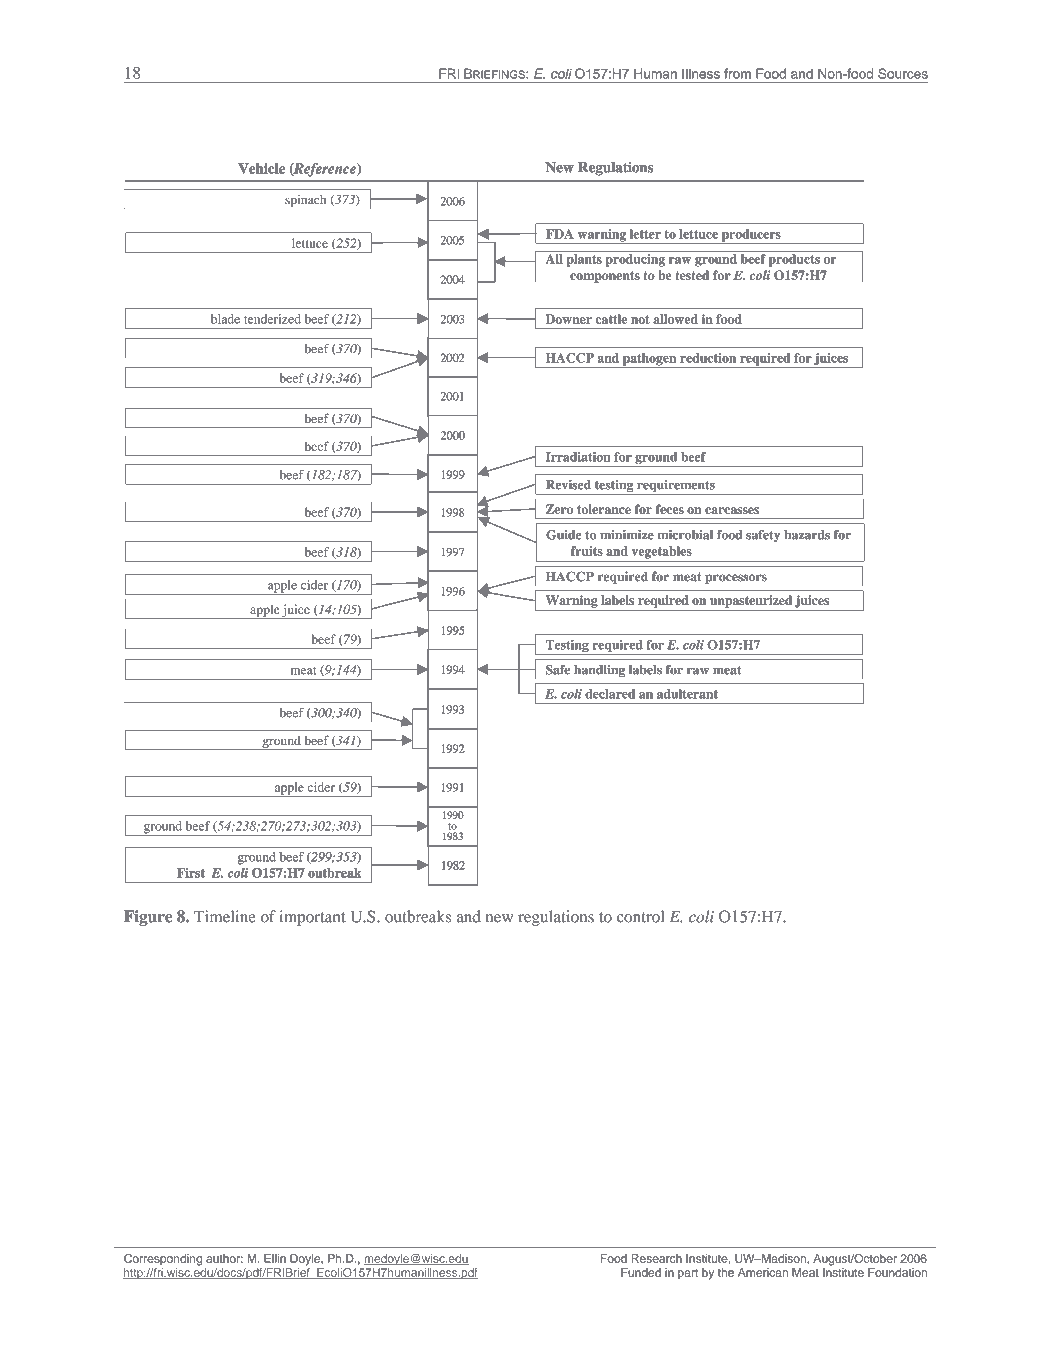  What do you see at coordinates (312, 918) in the screenshot?
I see `important` at bounding box center [312, 918].
